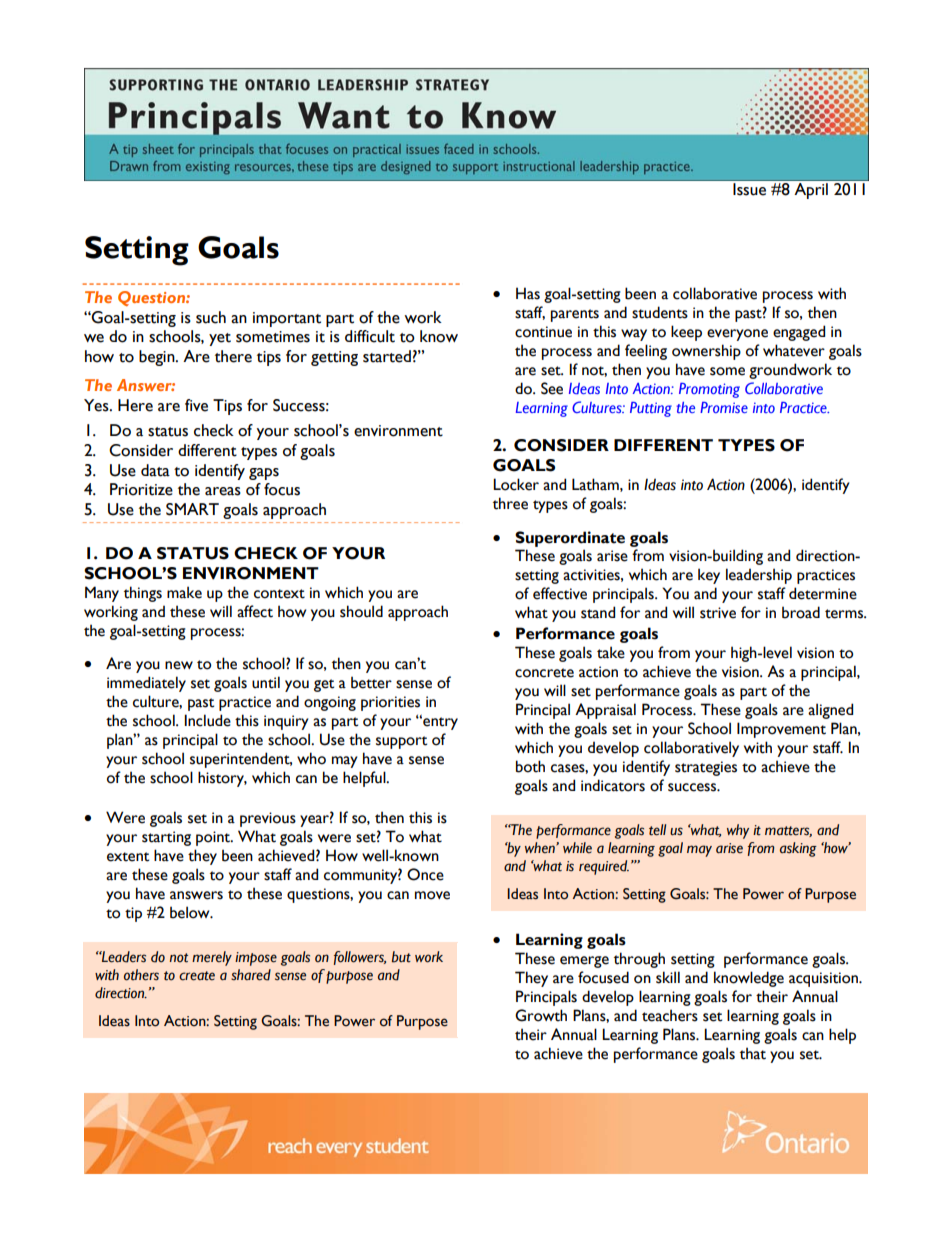  What do you see at coordinates (528, 293) in the image?
I see `Has` at bounding box center [528, 293].
